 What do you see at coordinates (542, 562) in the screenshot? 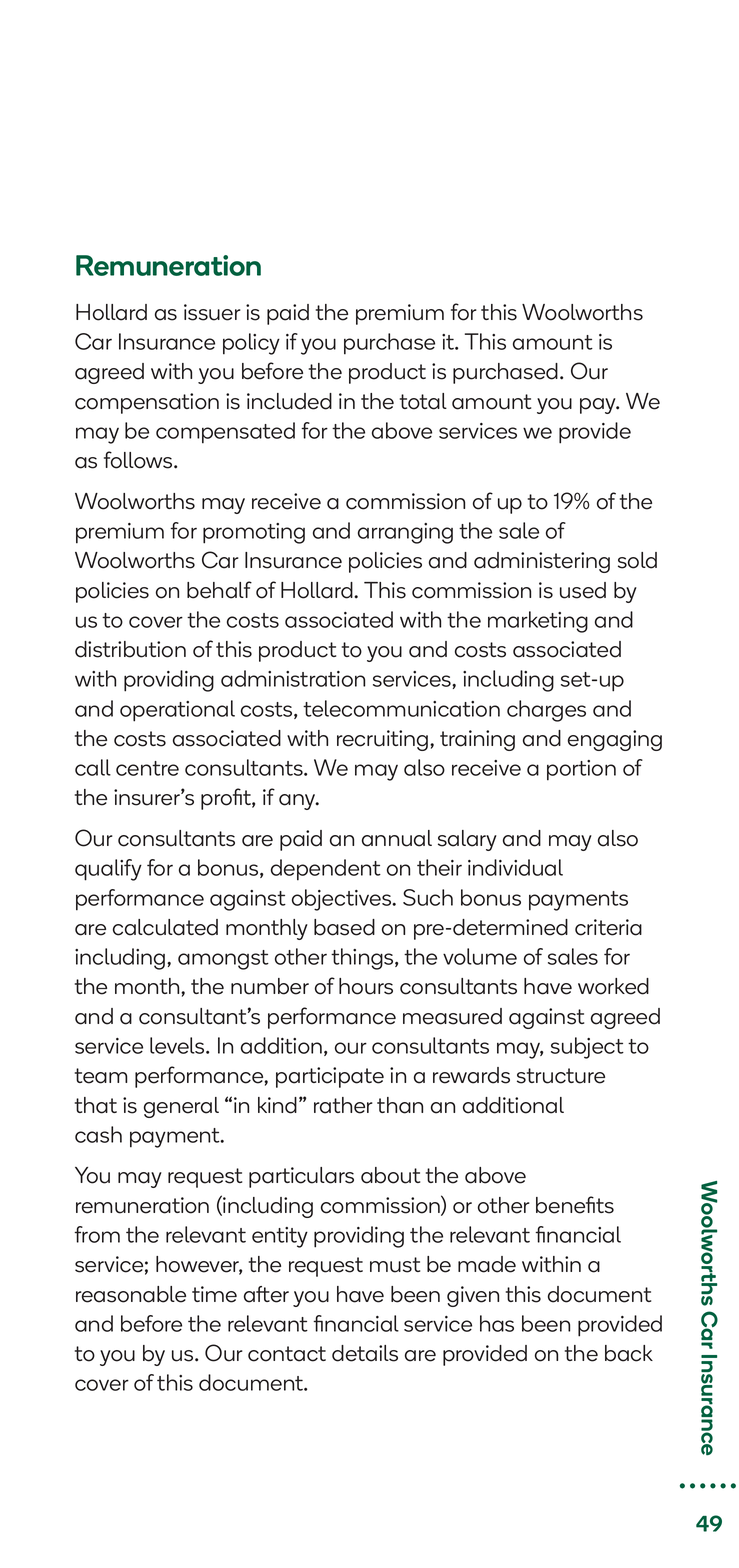
I see `administering` at bounding box center [542, 562].
